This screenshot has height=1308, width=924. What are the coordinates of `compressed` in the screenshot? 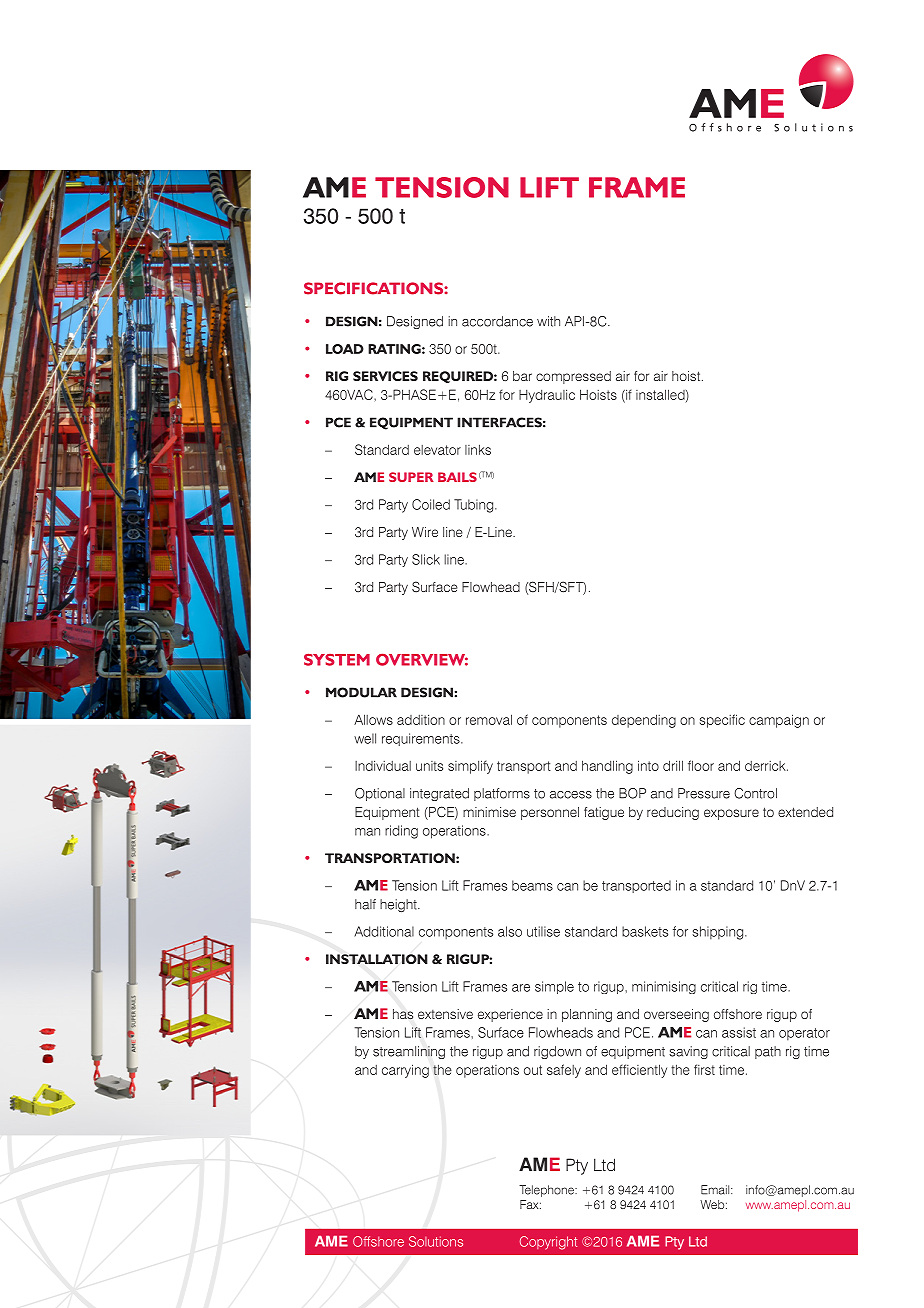 It's located at (573, 377).
